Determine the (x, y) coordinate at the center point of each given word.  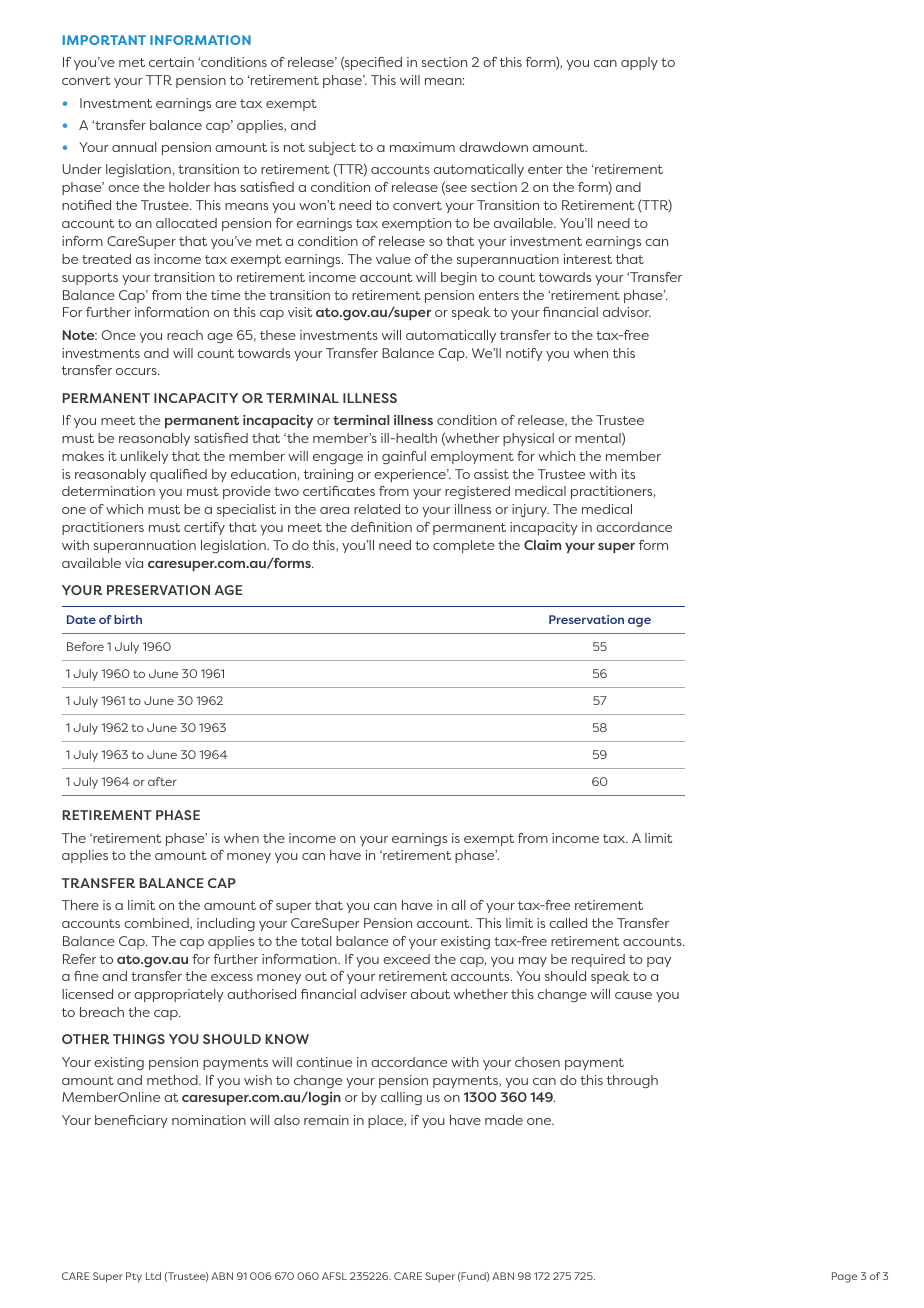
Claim (542, 545)
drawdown (493, 147)
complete (464, 546)
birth (128, 619)
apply (639, 63)
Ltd (153, 1276)
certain (171, 62)
